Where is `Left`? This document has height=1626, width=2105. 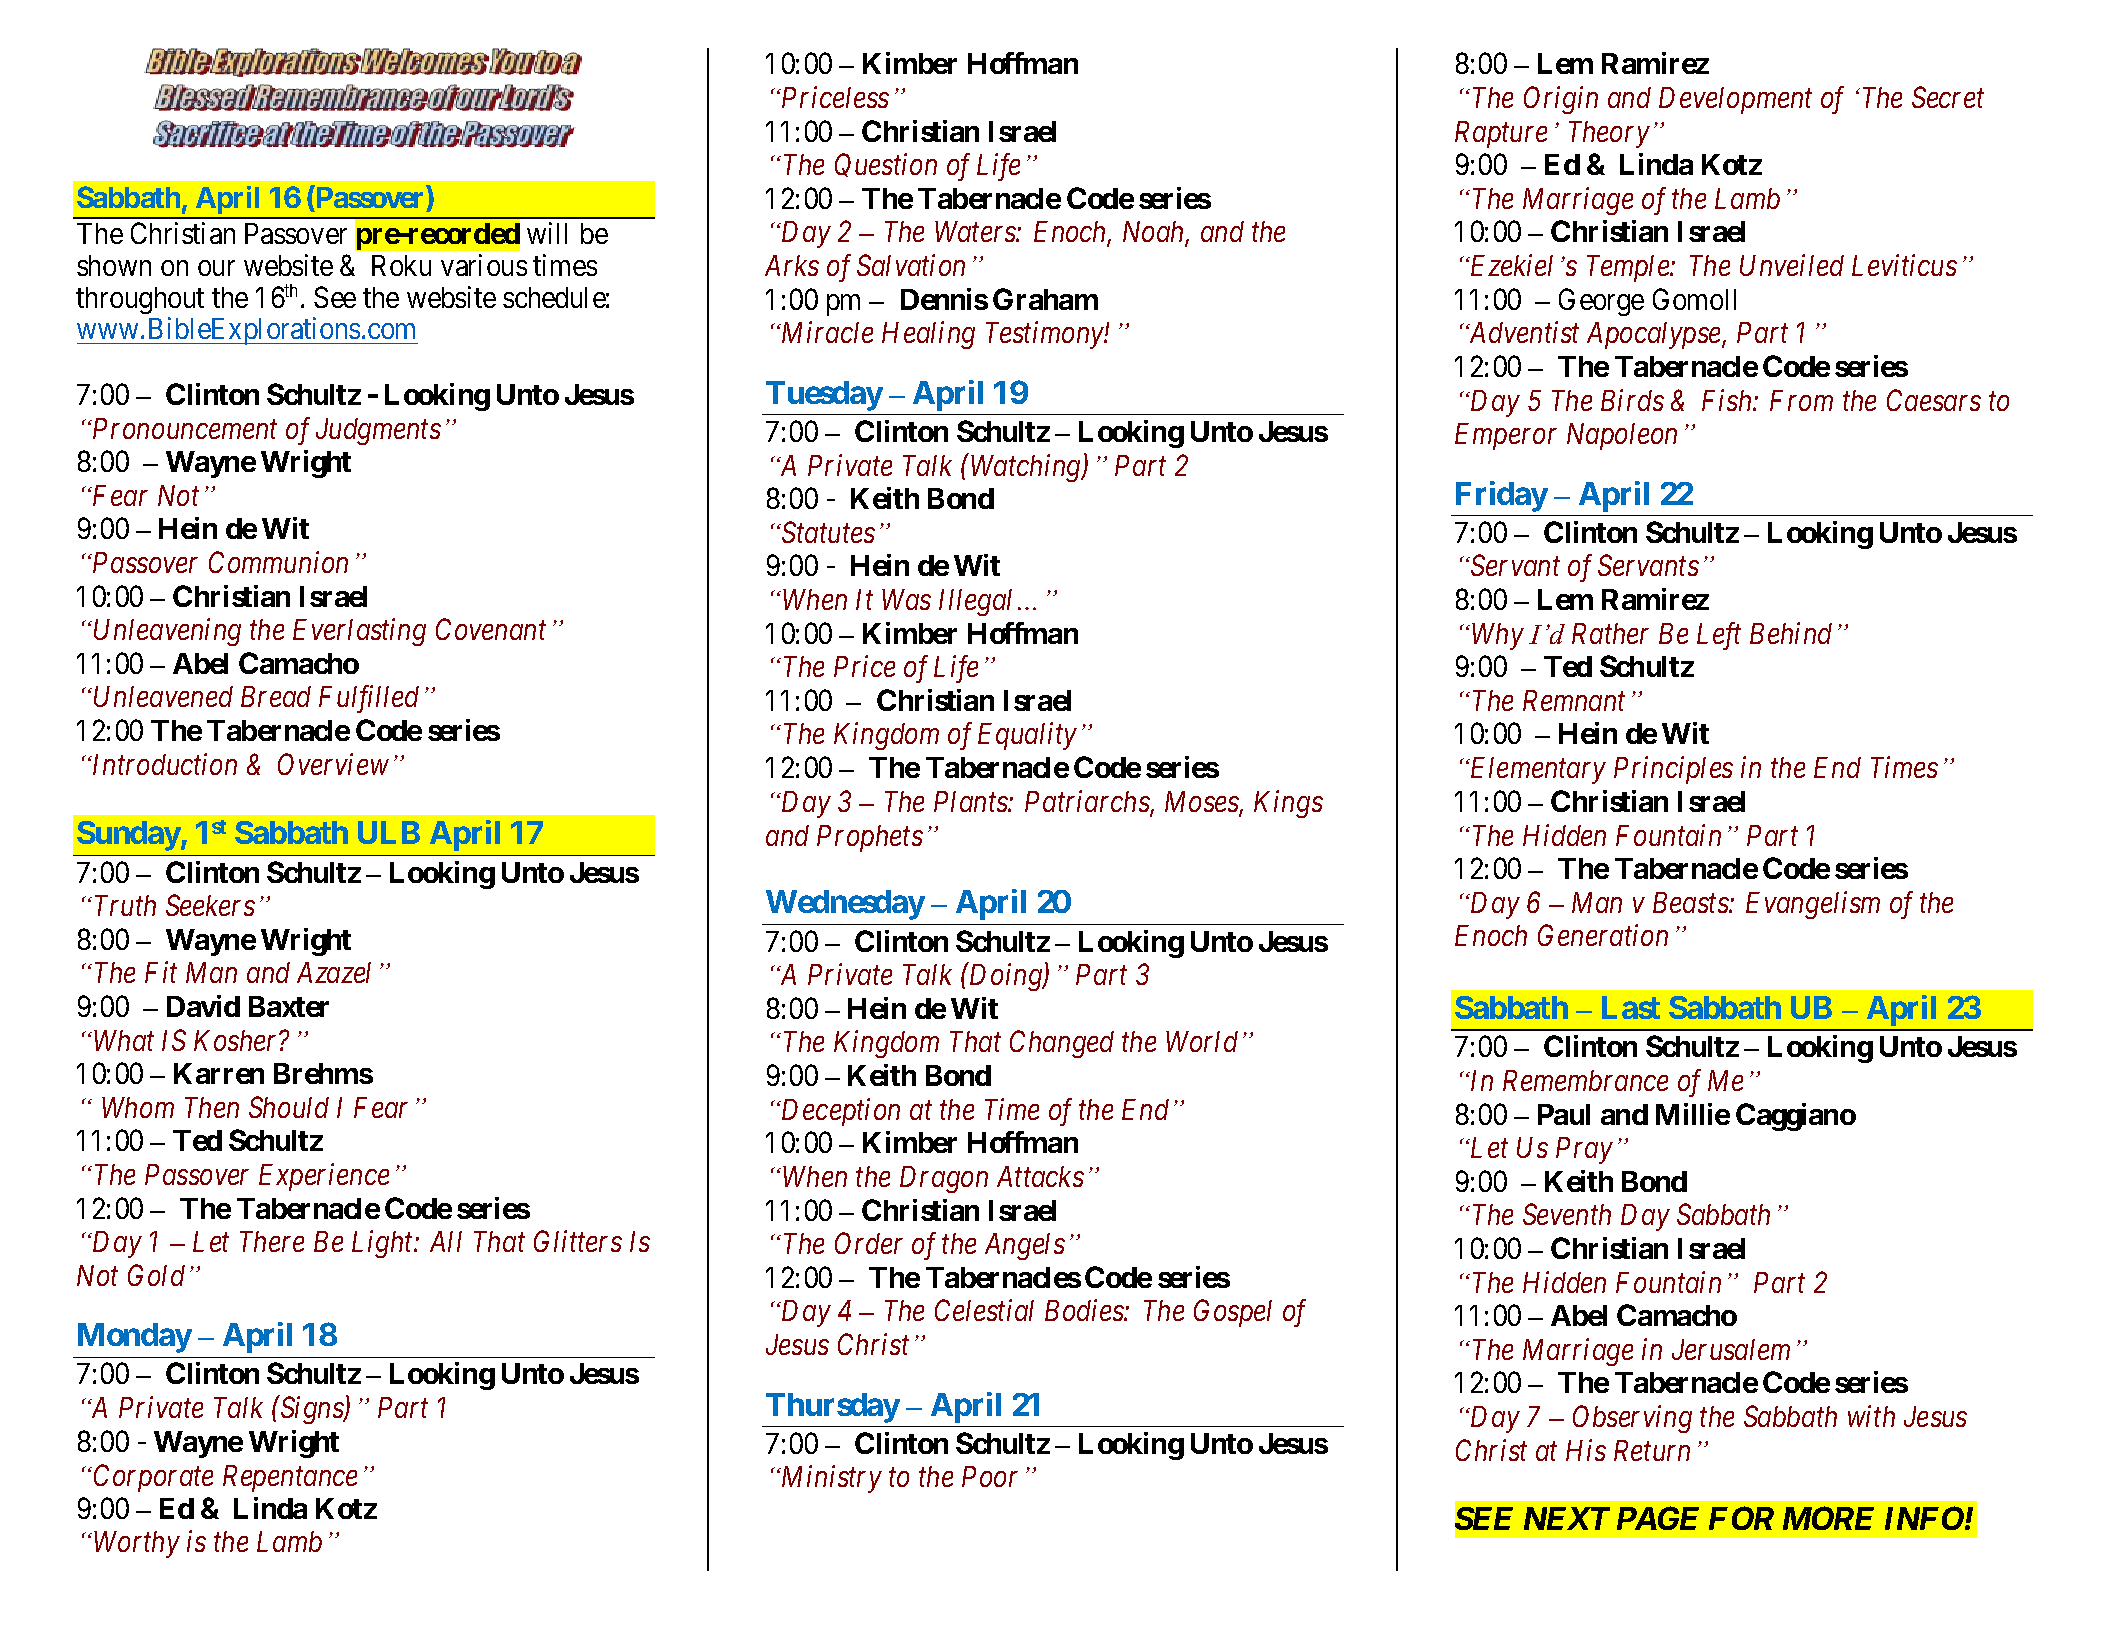
Left is located at coordinates (1719, 636).
